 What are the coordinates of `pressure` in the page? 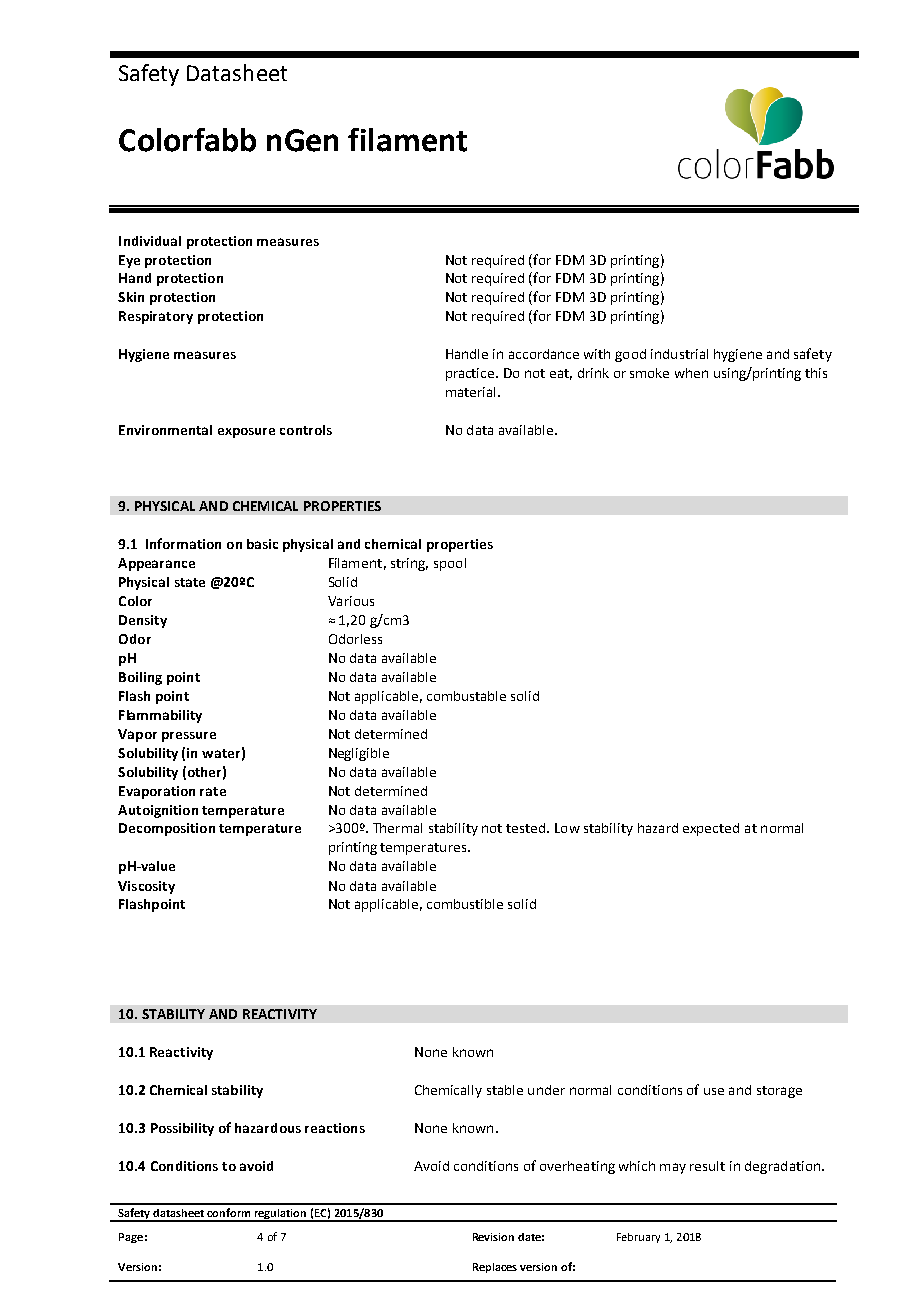 It's located at (189, 737).
